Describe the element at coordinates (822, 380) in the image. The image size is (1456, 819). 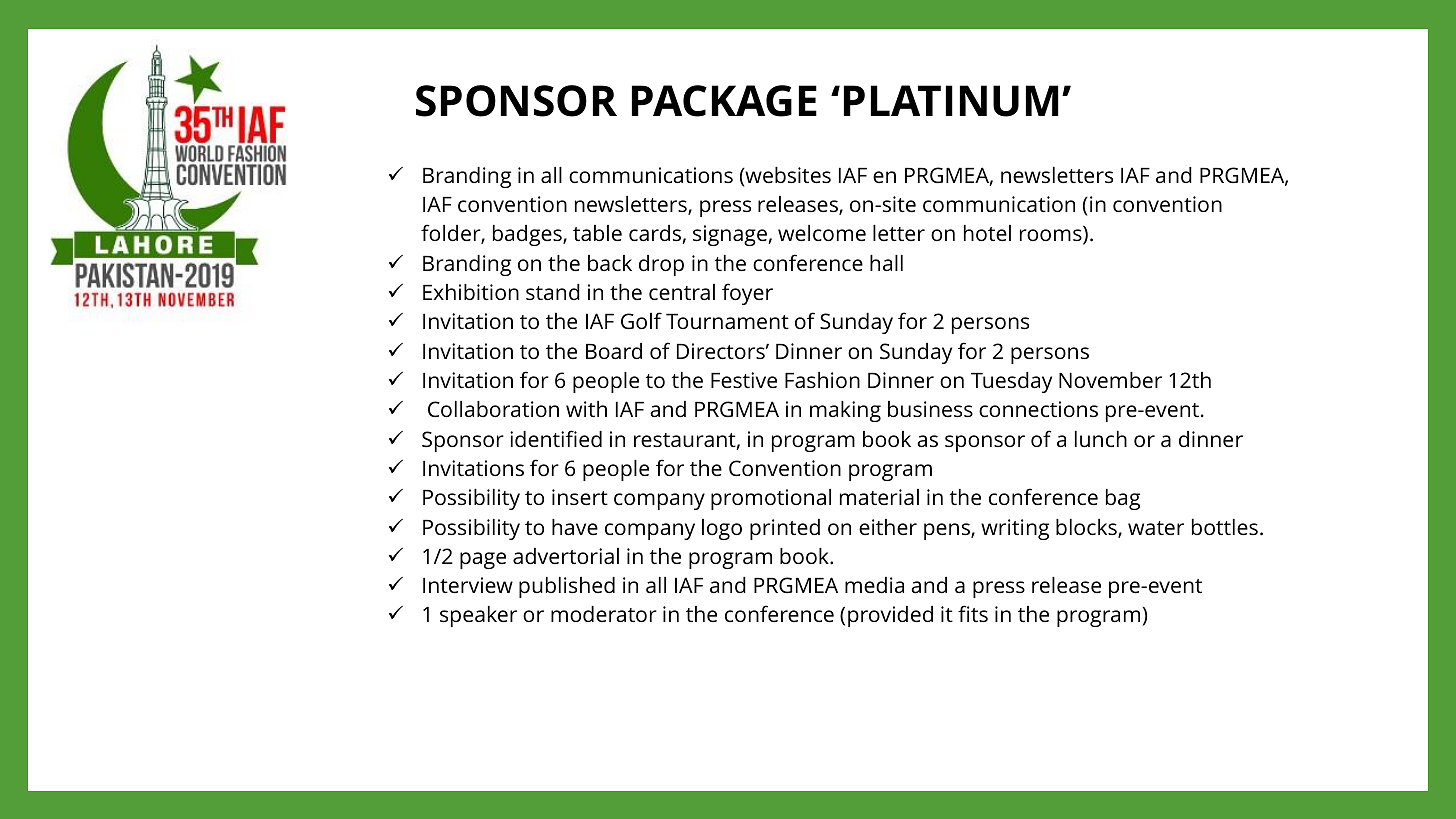
I see `Fashion` at that location.
